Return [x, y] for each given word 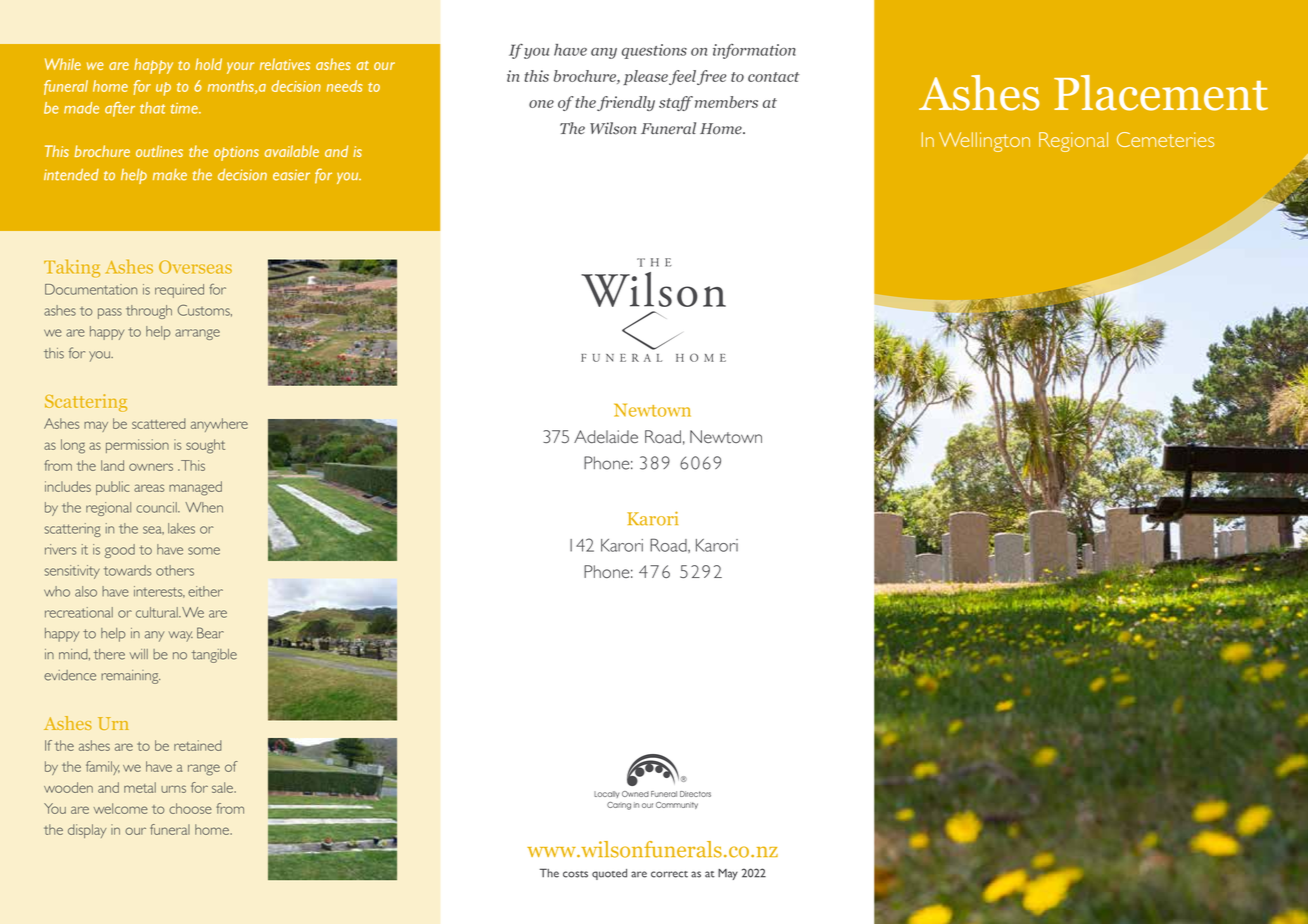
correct [669, 874]
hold [208, 64]
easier [291, 175]
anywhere [219, 425]
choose [190, 808]
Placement [1161, 93]
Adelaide [606, 436]
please [645, 77]
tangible [214, 656]
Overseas [195, 267]
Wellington [984, 142]
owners [151, 467]
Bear [210, 633]
